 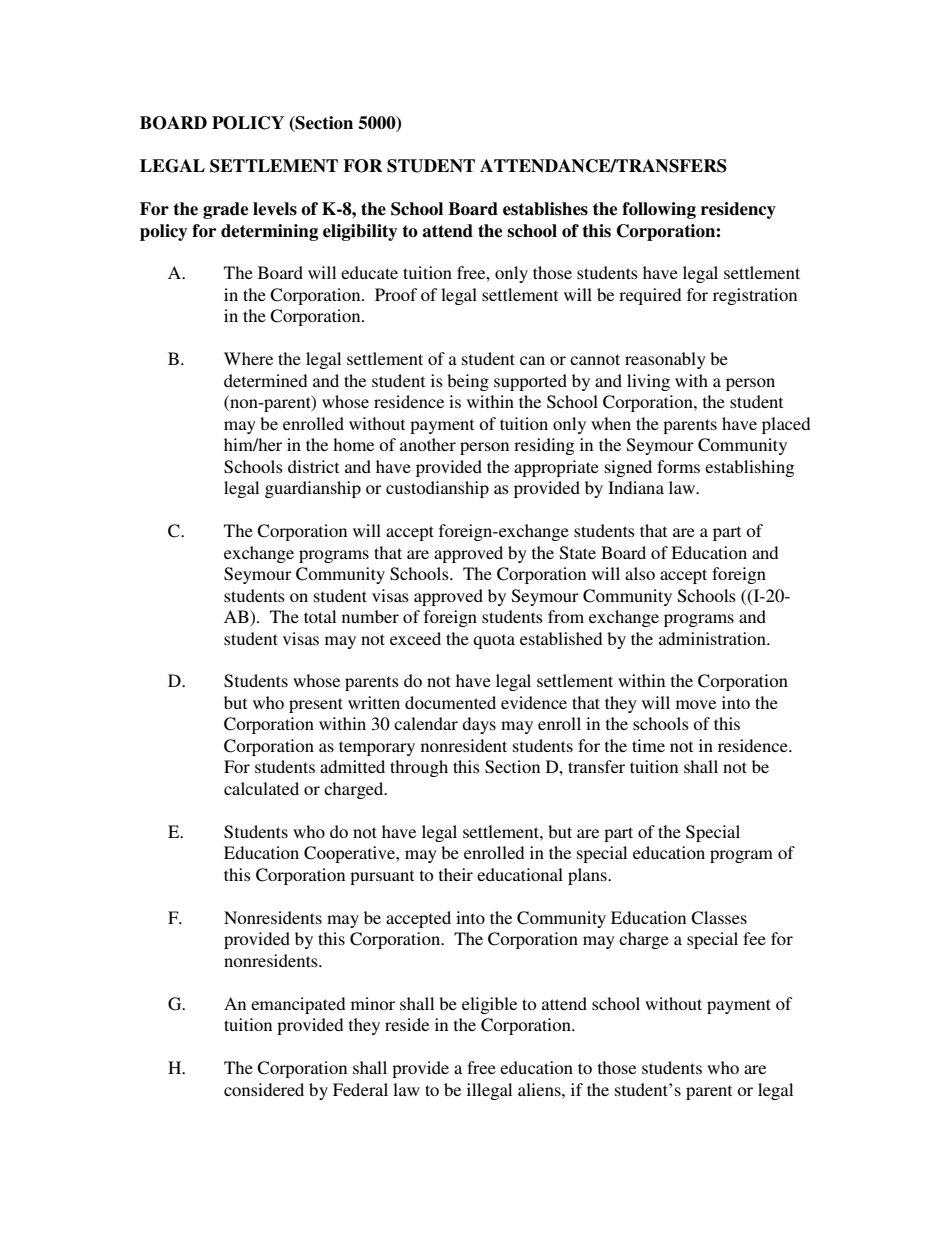 What do you see at coordinates (556, 468) in the image?
I see `appropriate` at bounding box center [556, 468].
